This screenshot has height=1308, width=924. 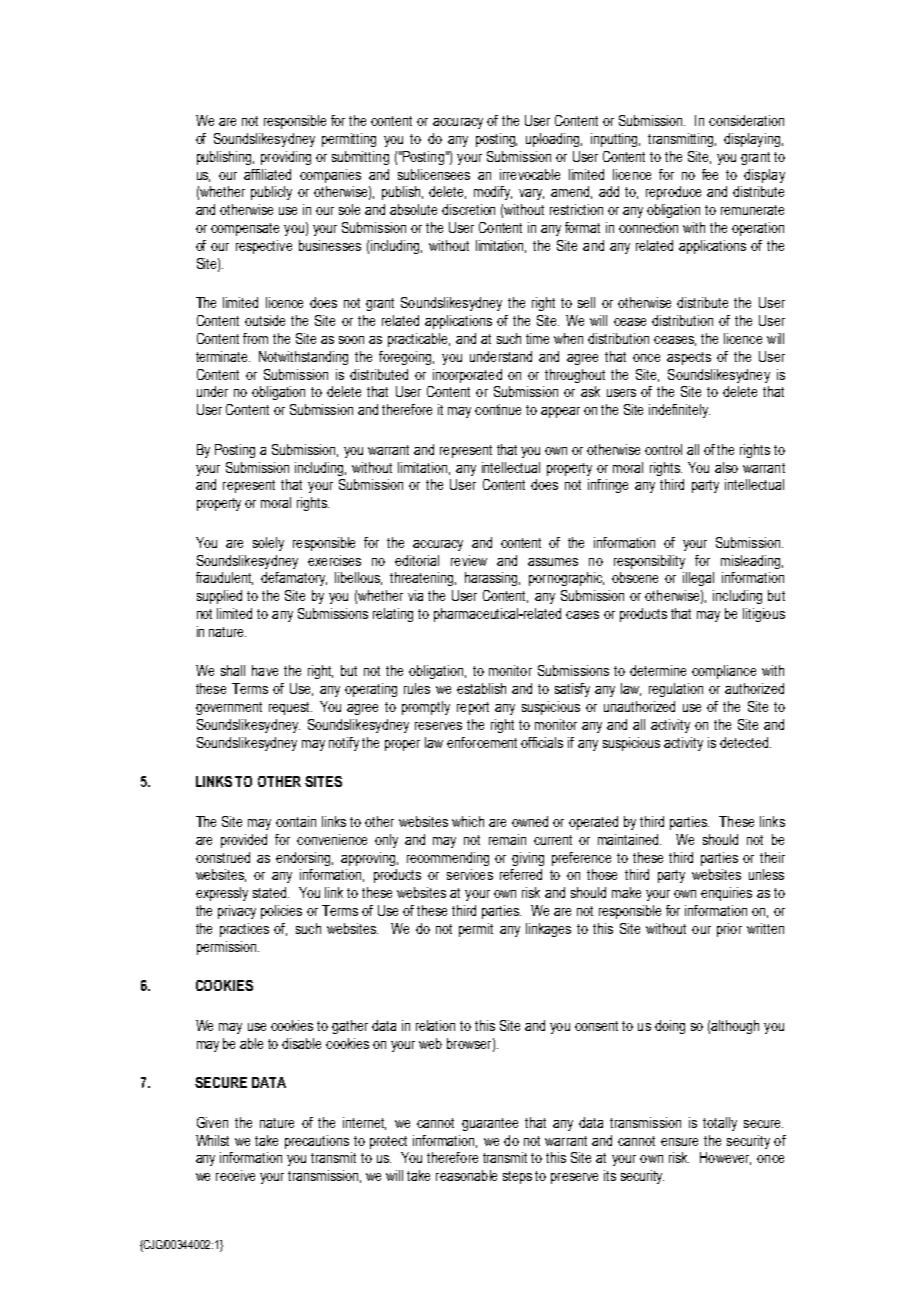 I want to click on stated, so click(x=271, y=892).
